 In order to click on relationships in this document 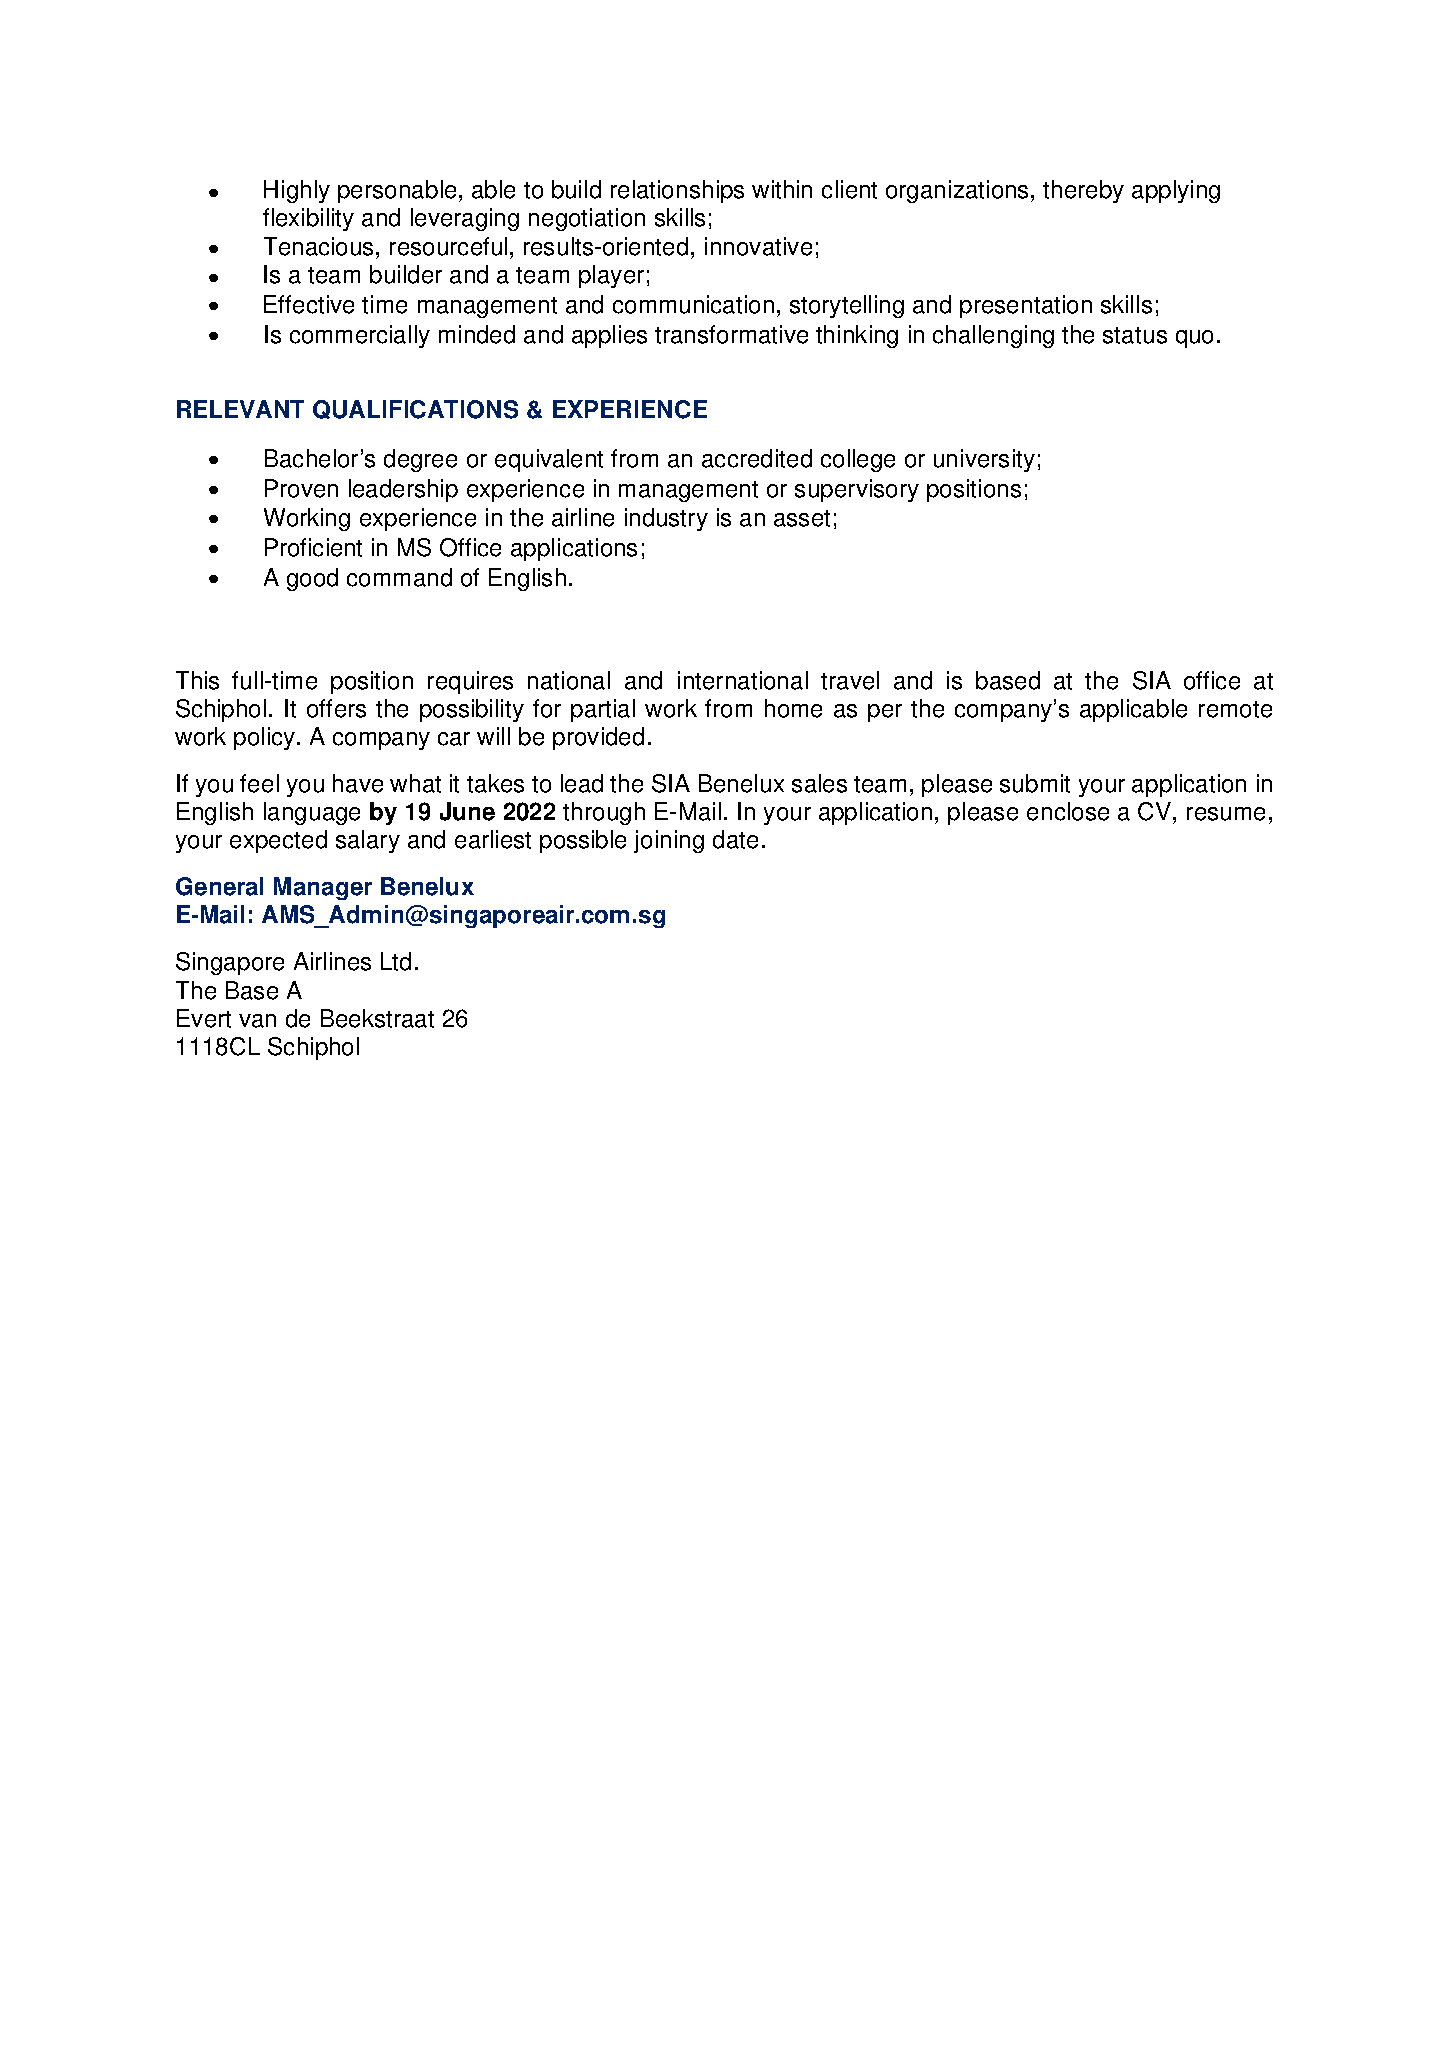, I will do `click(677, 191)`.
